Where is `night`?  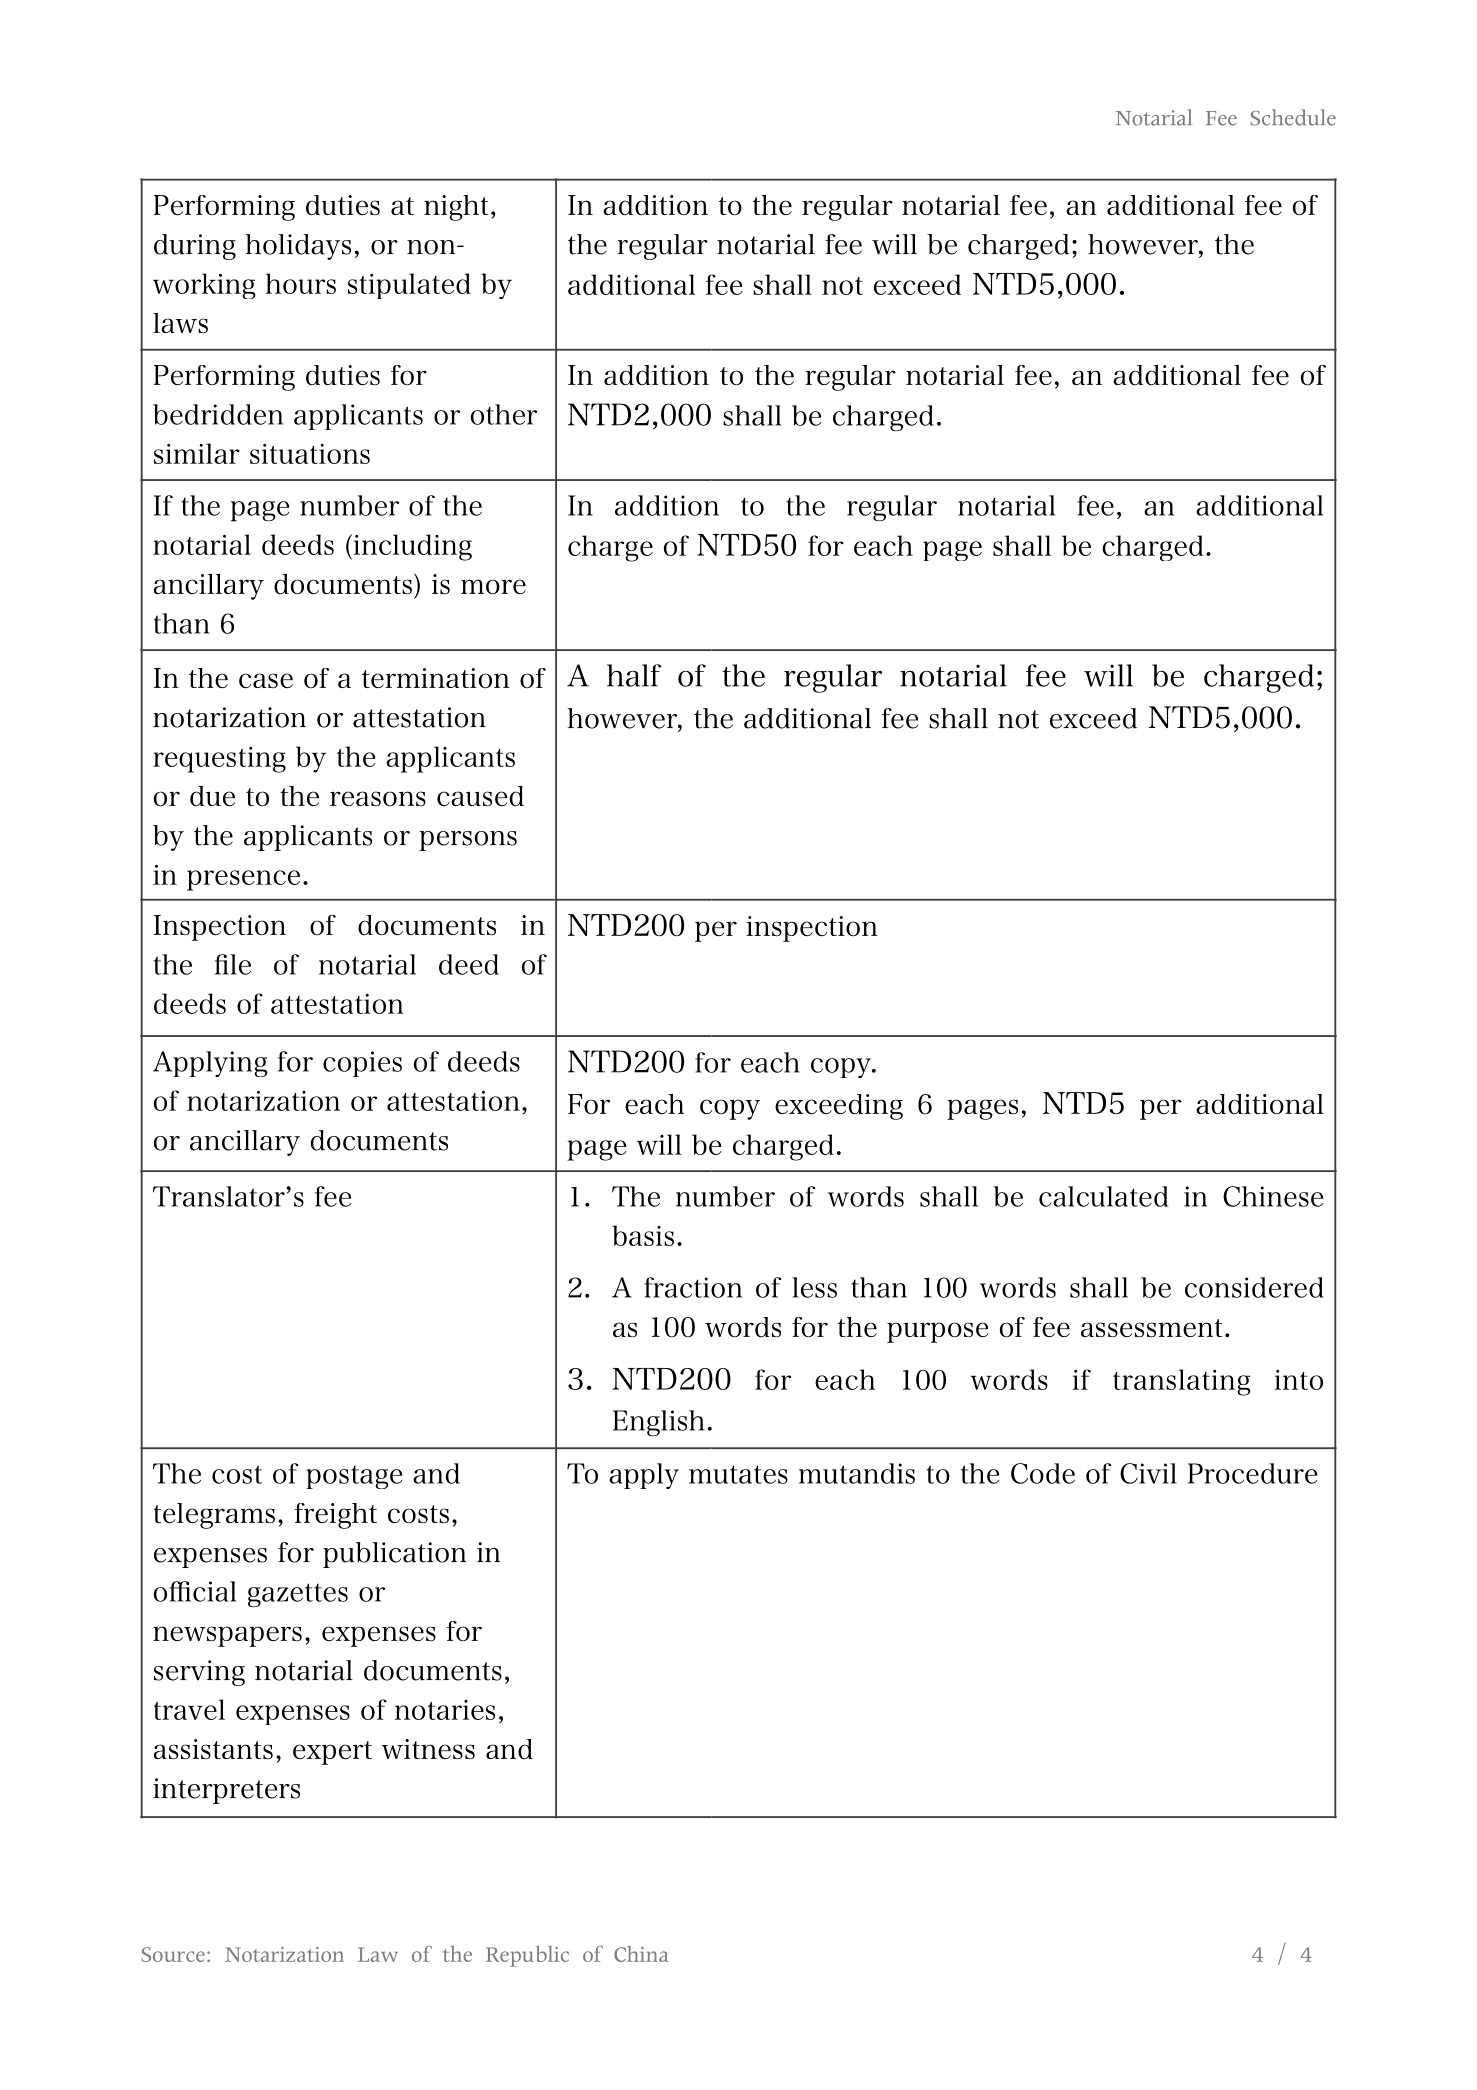 night is located at coordinates (456, 208).
